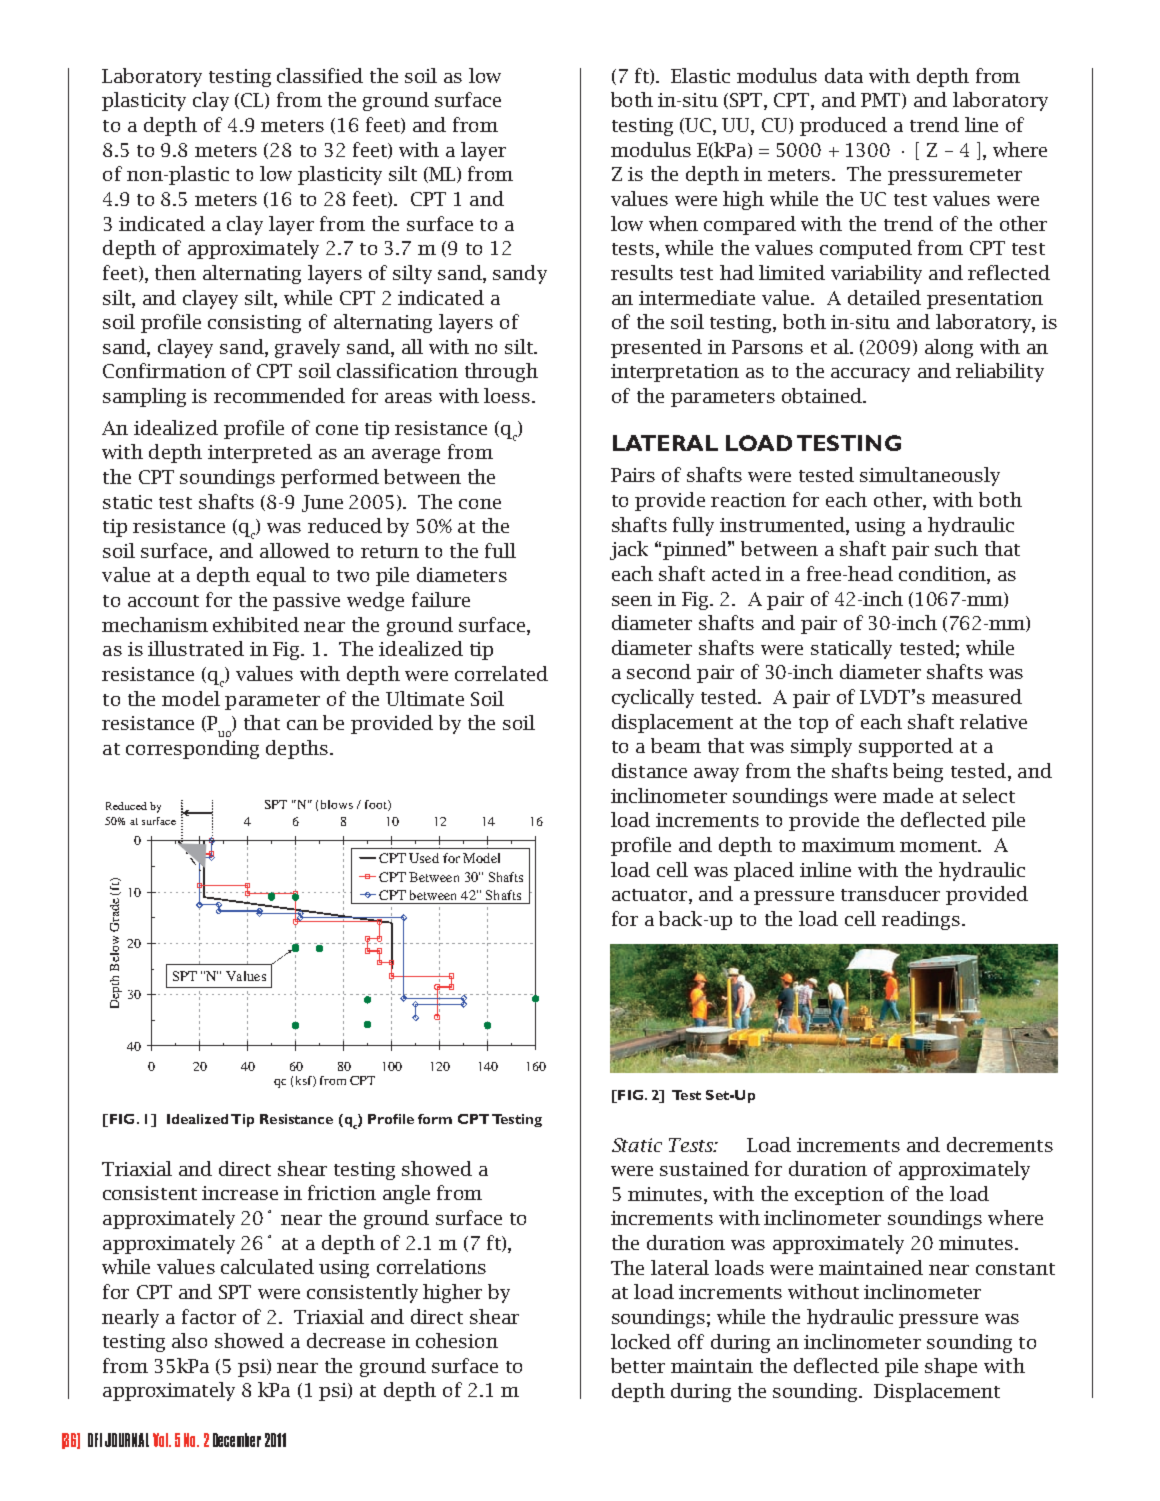  I want to click on blows, so click(337, 804).
